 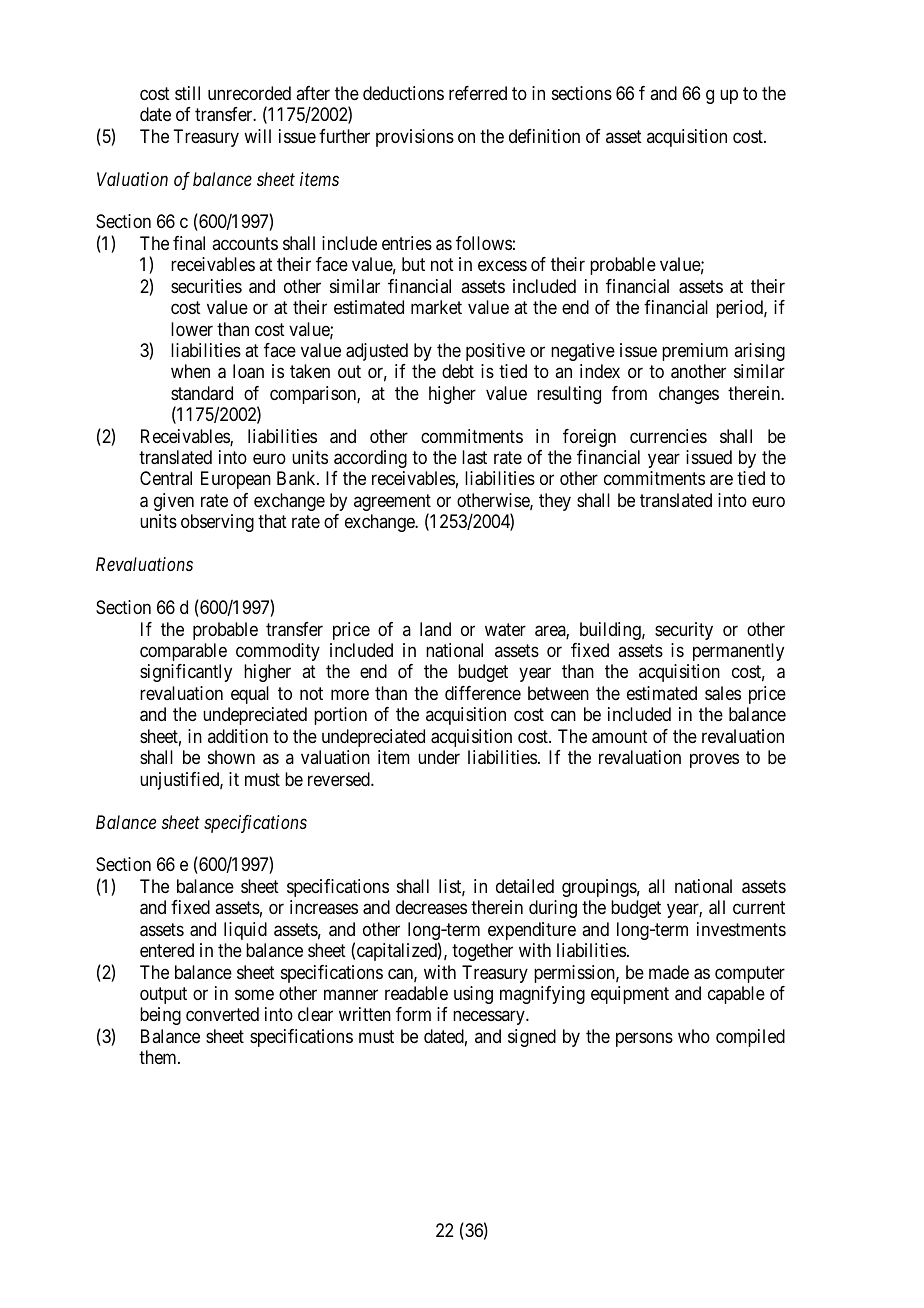 I want to click on under, so click(x=439, y=757).
